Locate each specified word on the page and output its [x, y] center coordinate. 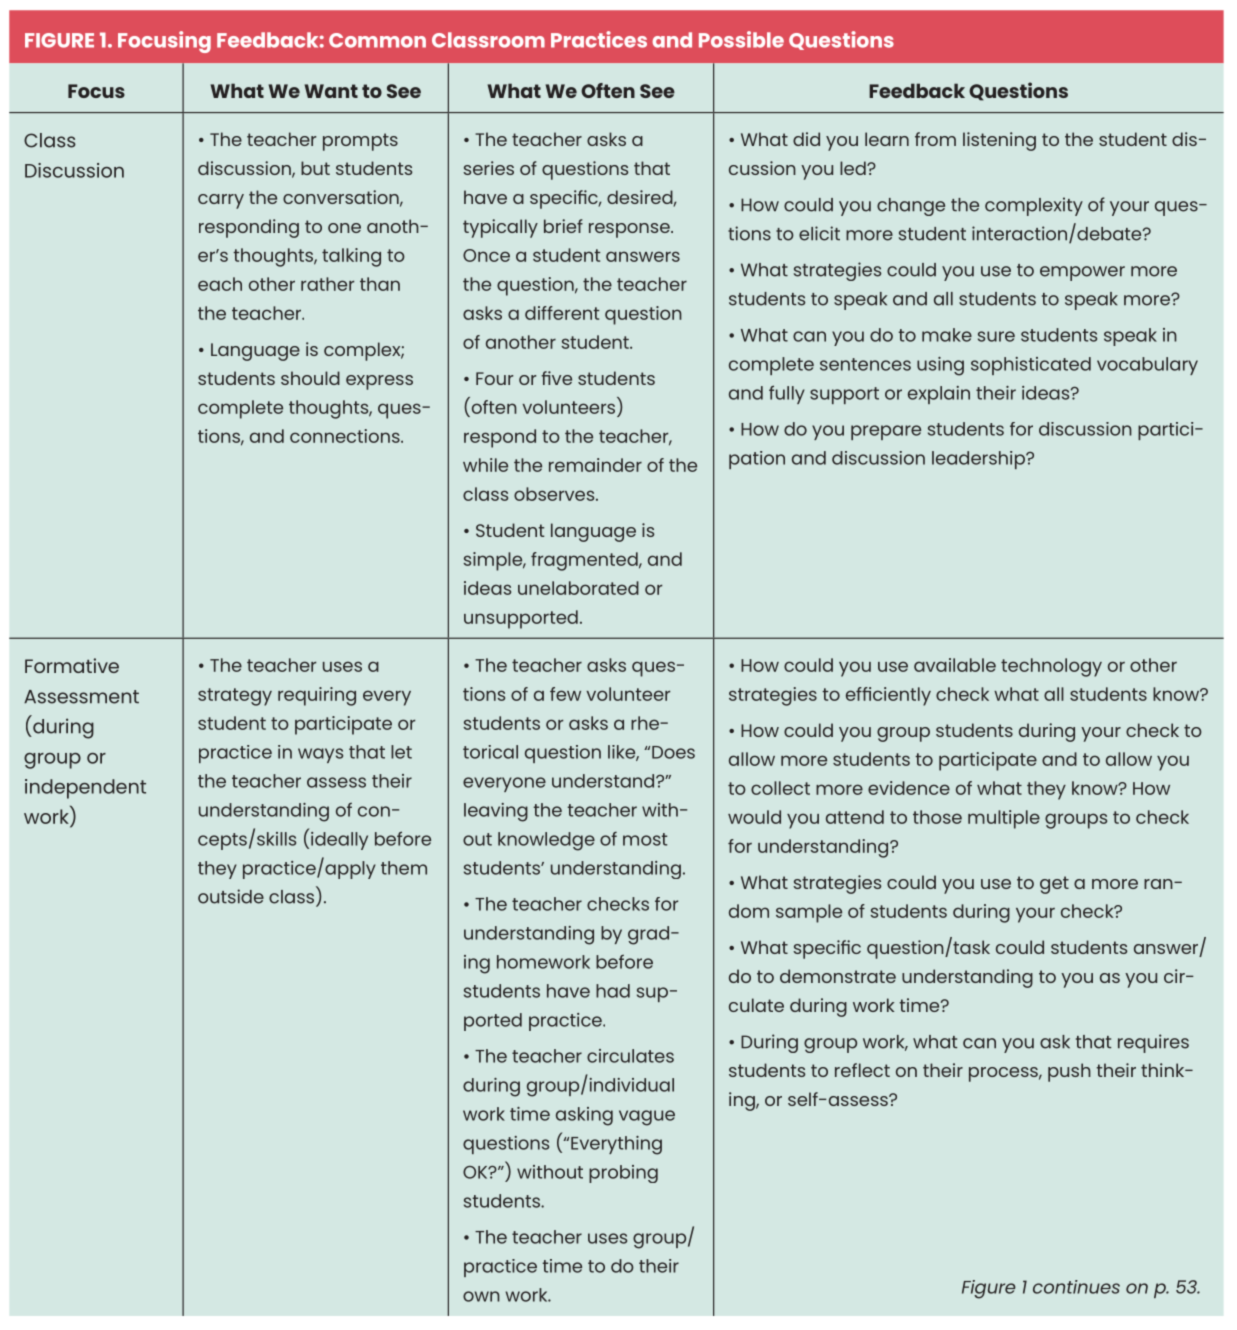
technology [1051, 667]
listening [999, 141]
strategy [235, 697]
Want [331, 91]
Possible [741, 39]
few [565, 694]
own [481, 1296]
